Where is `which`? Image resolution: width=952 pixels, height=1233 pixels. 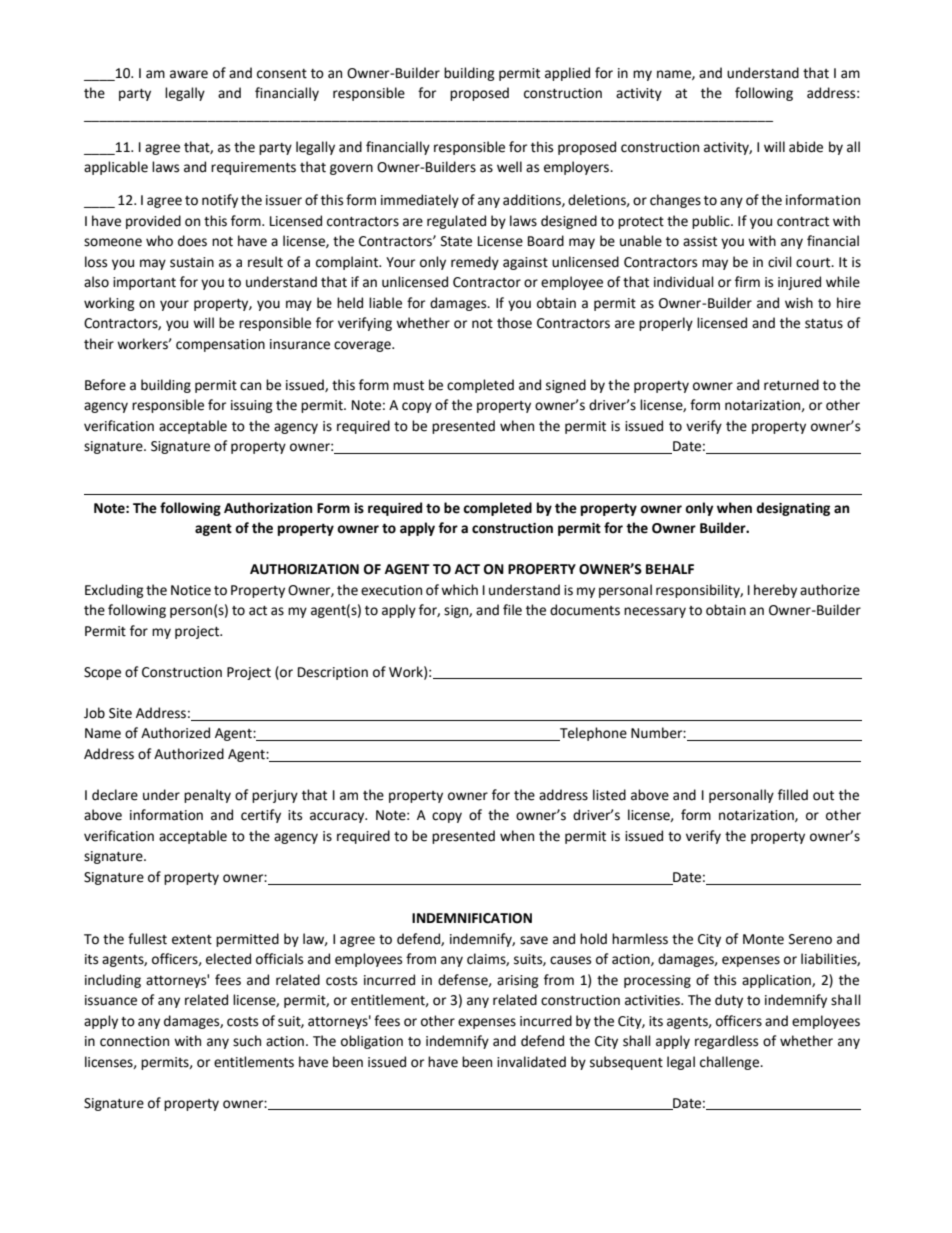 which is located at coordinates (459, 590).
